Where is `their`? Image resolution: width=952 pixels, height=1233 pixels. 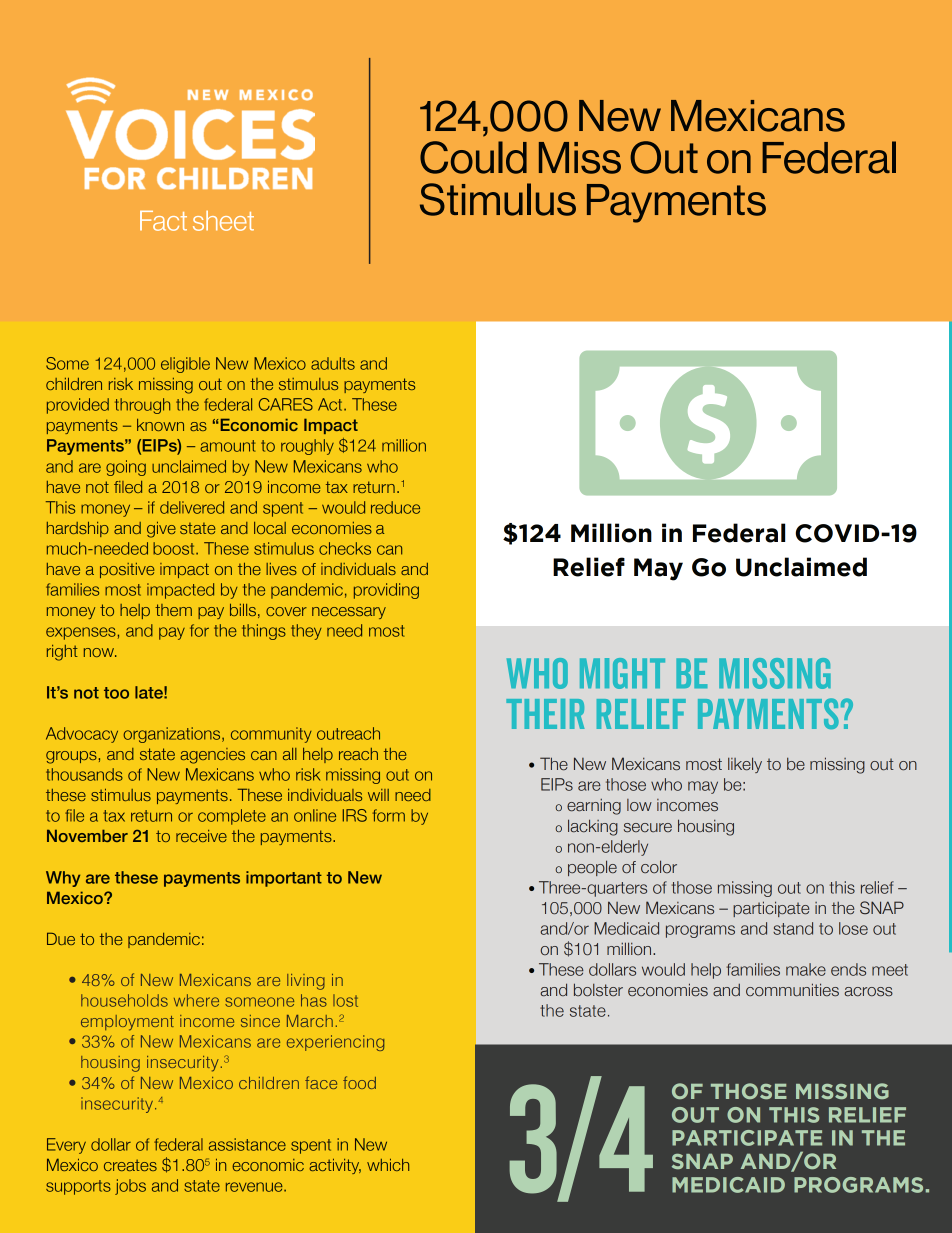
their is located at coordinates (545, 714).
